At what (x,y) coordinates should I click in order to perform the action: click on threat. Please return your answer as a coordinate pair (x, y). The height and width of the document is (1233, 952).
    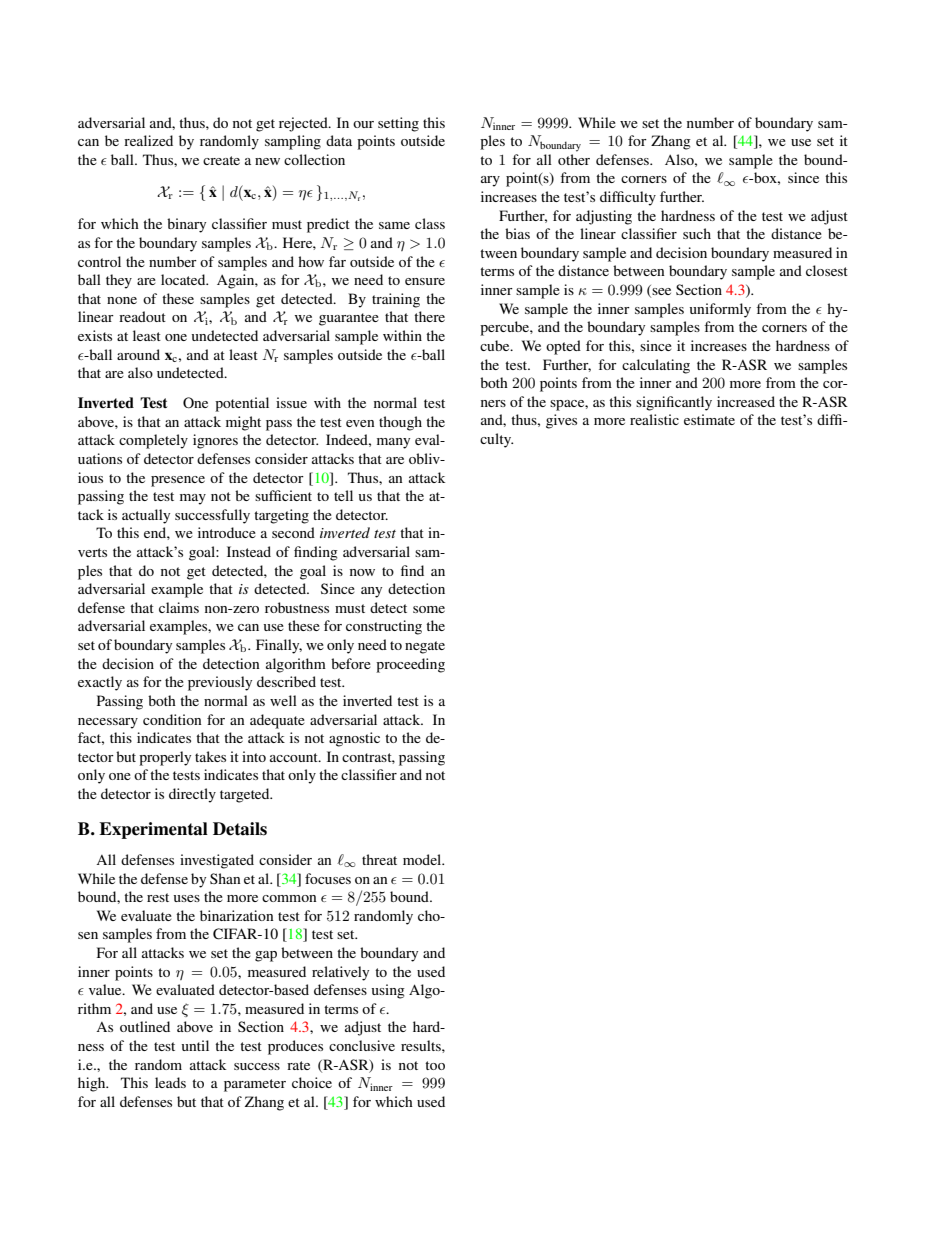
    Looking at the image, I should click on (379, 859).
